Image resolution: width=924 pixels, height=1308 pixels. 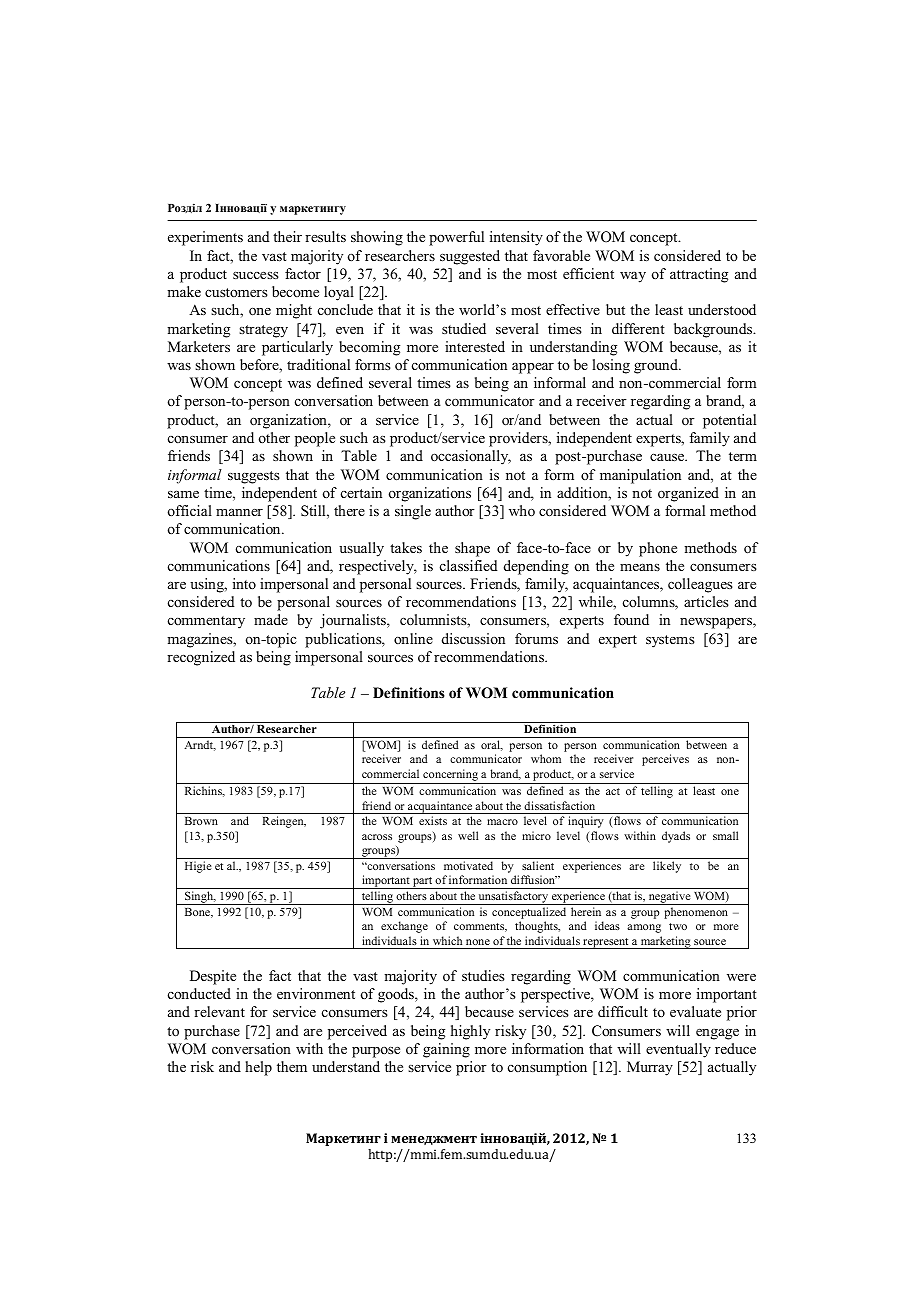 What do you see at coordinates (473, 638) in the page?
I see `discussion` at bounding box center [473, 638].
